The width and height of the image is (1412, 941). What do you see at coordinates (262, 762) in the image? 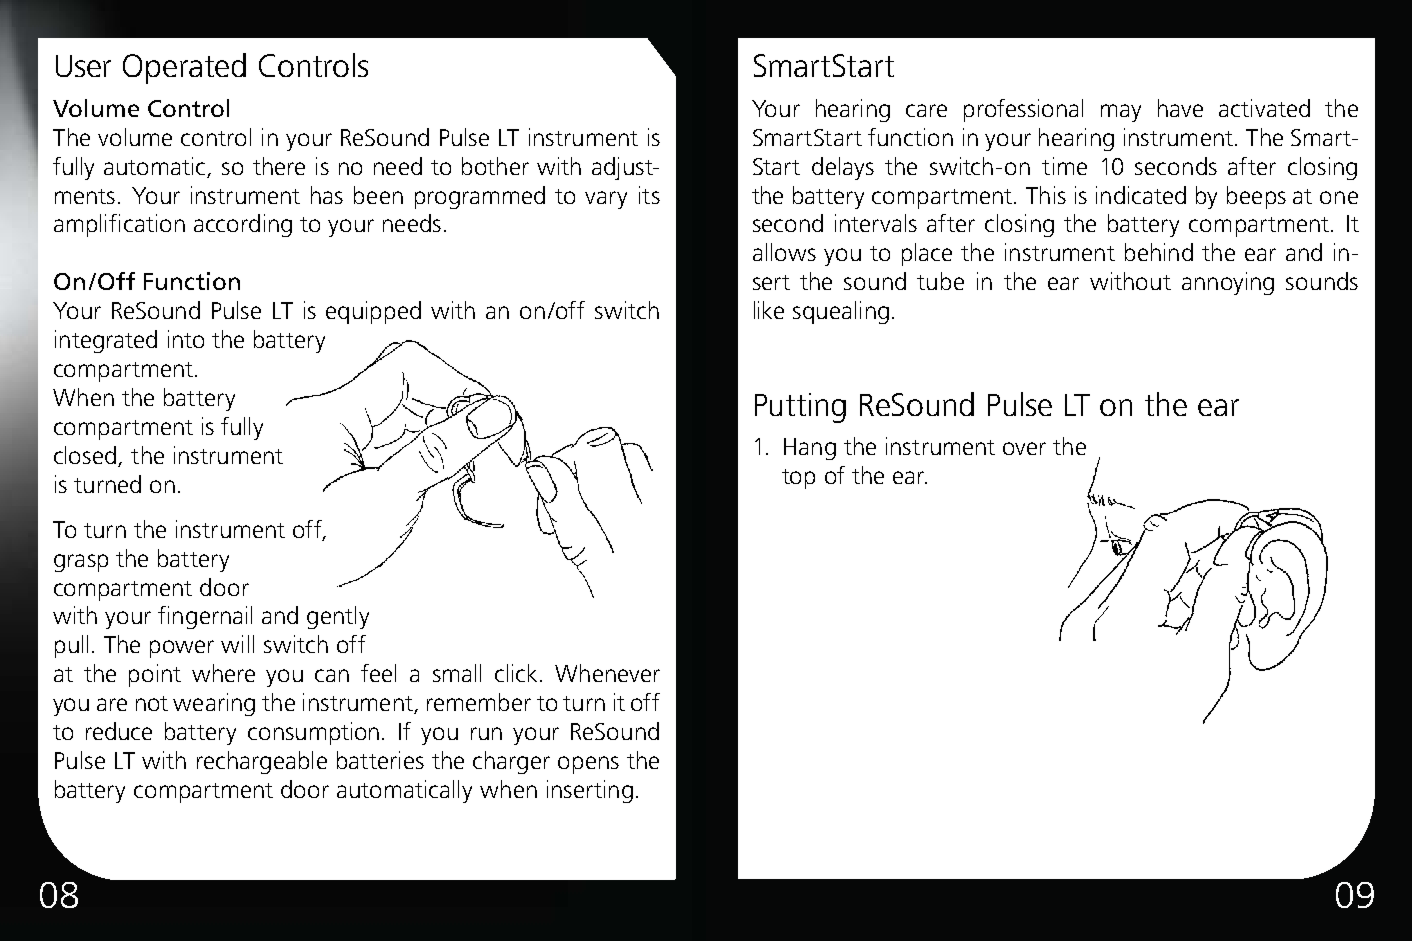
I see `rechargeable` at bounding box center [262, 762].
